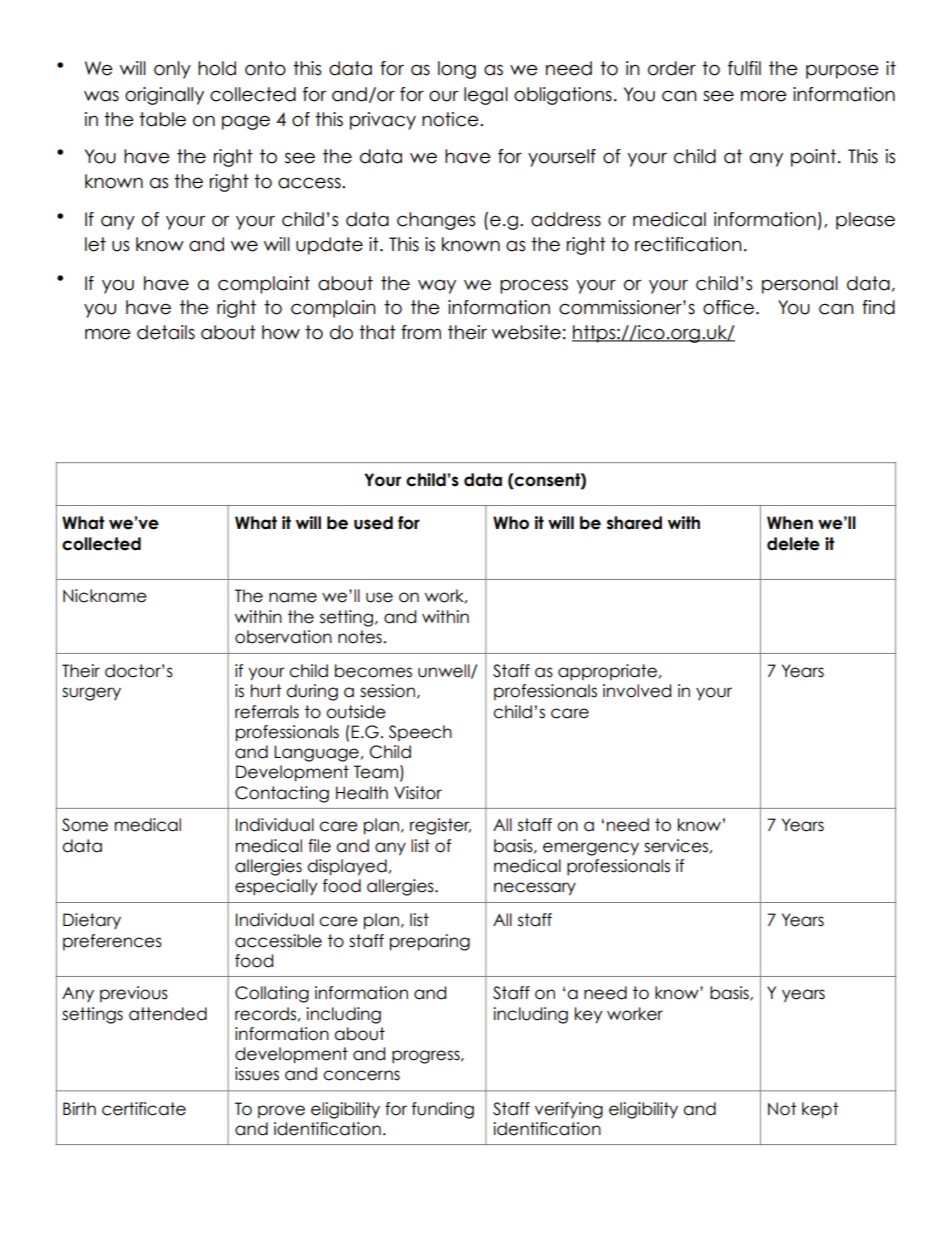 Image resolution: width=952 pixels, height=1233 pixels. What do you see at coordinates (526, 332) in the screenshot?
I see `website` at bounding box center [526, 332].
